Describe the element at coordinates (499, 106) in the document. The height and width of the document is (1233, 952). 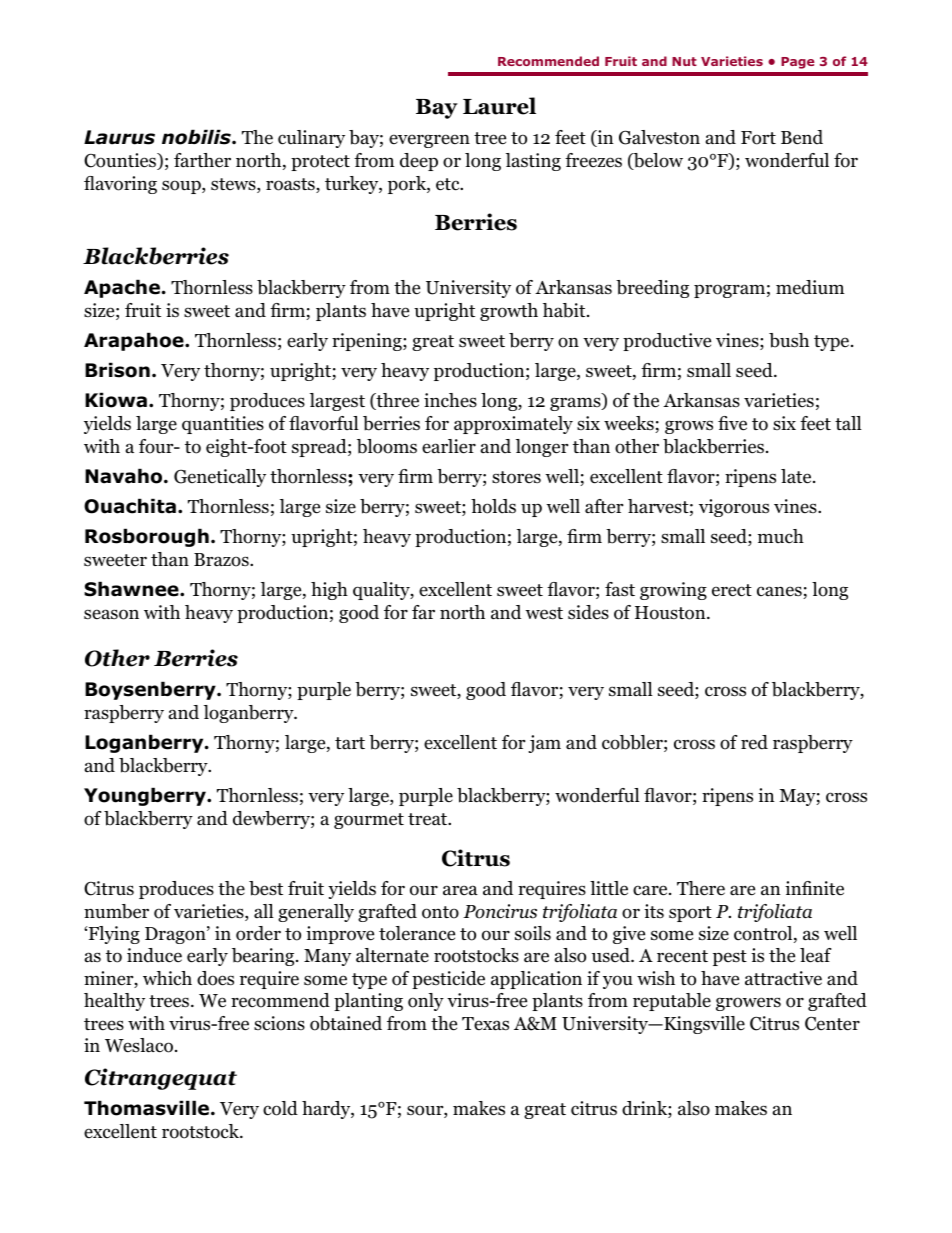
I see `Laurel` at that location.
